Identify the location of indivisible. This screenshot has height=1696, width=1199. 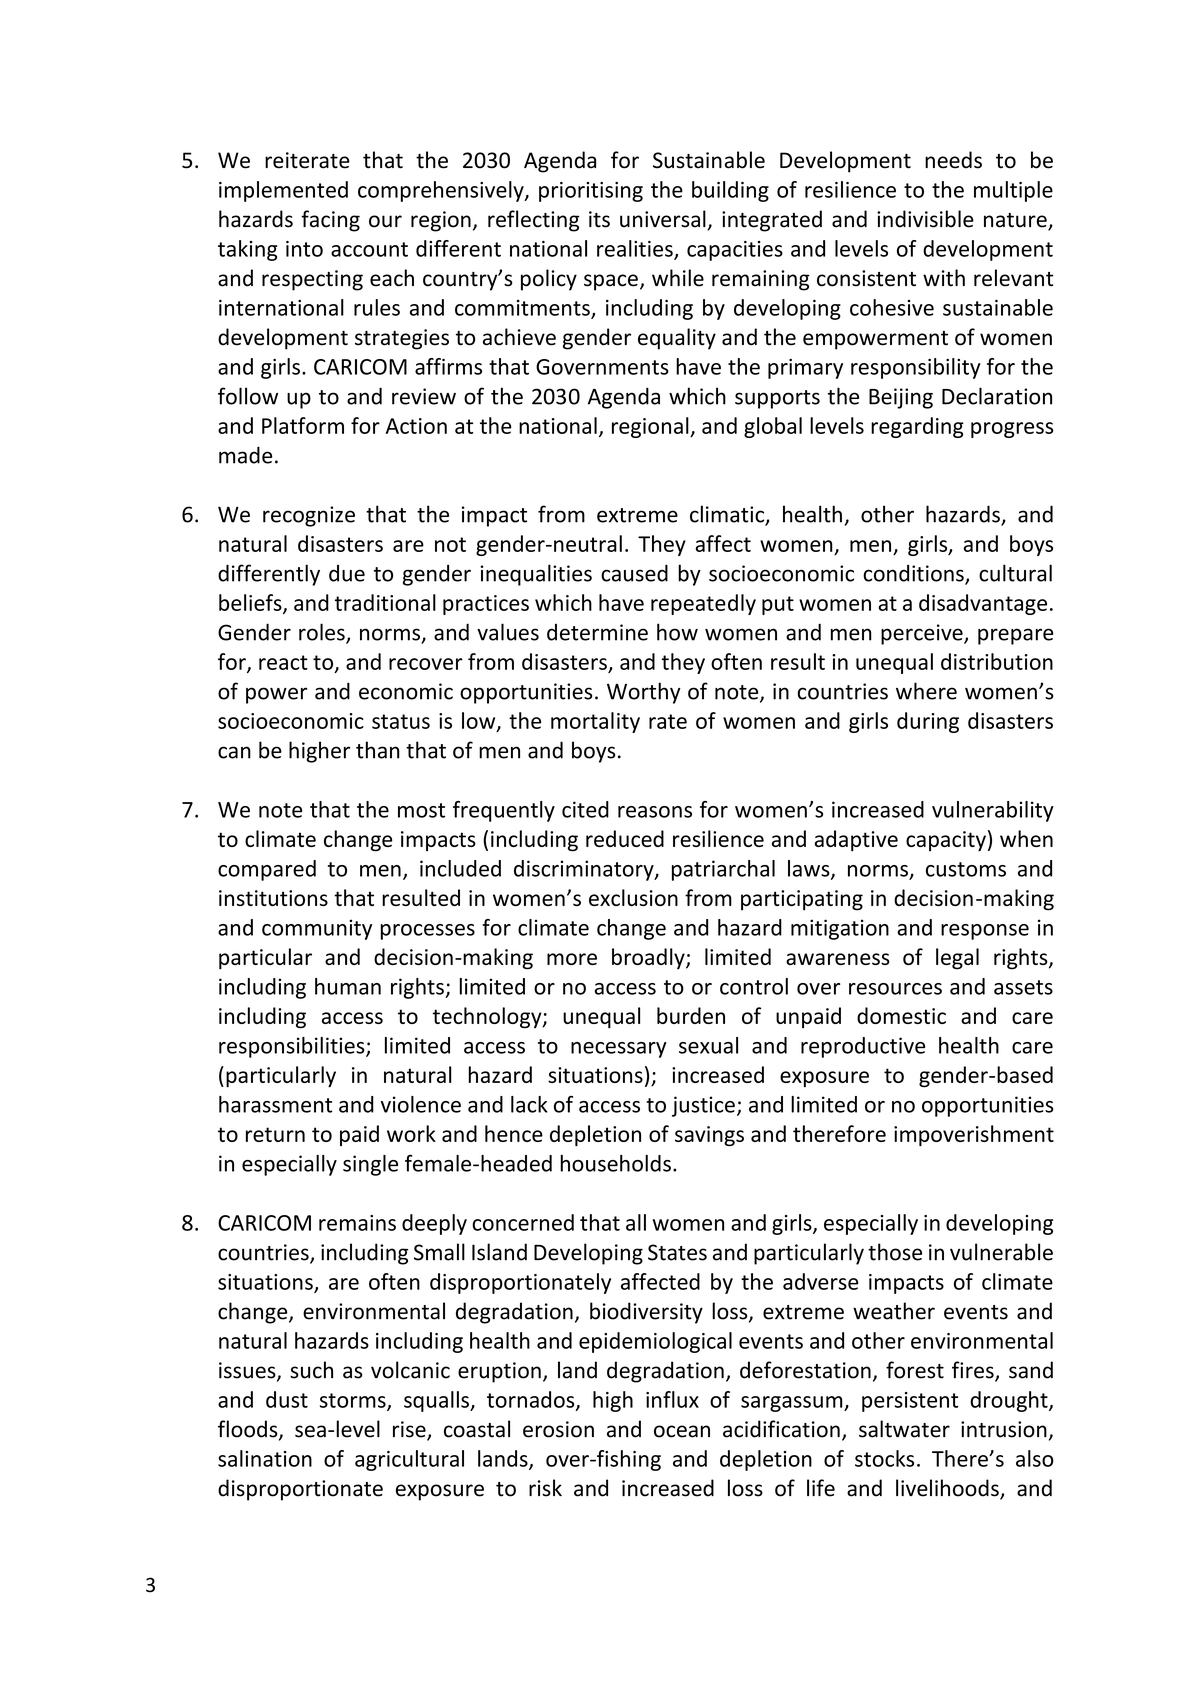
(925, 219).
